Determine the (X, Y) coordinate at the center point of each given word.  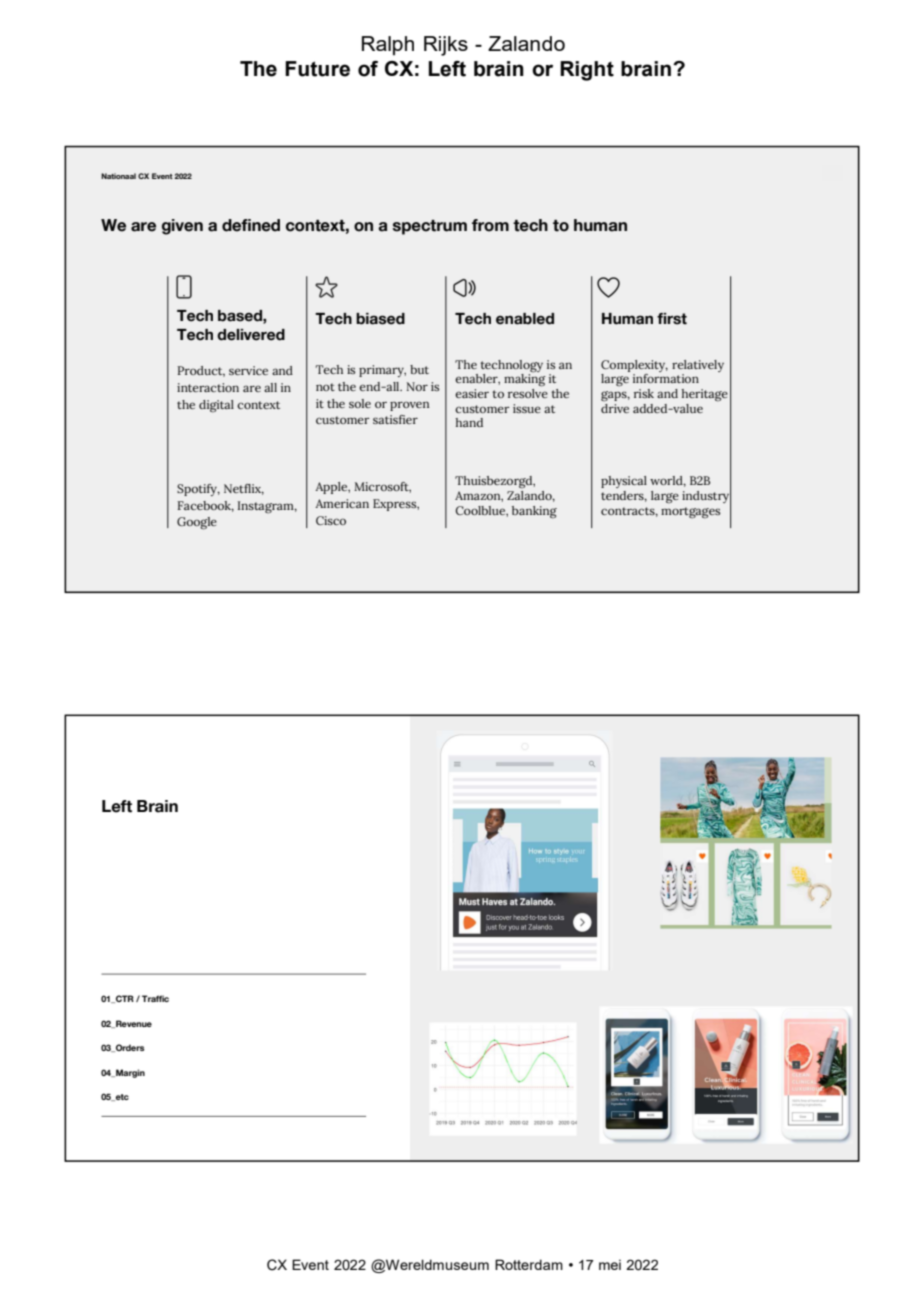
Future (317, 69)
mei (610, 1264)
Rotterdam (529, 1264)
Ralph (388, 46)
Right (587, 71)
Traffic (155, 998)
